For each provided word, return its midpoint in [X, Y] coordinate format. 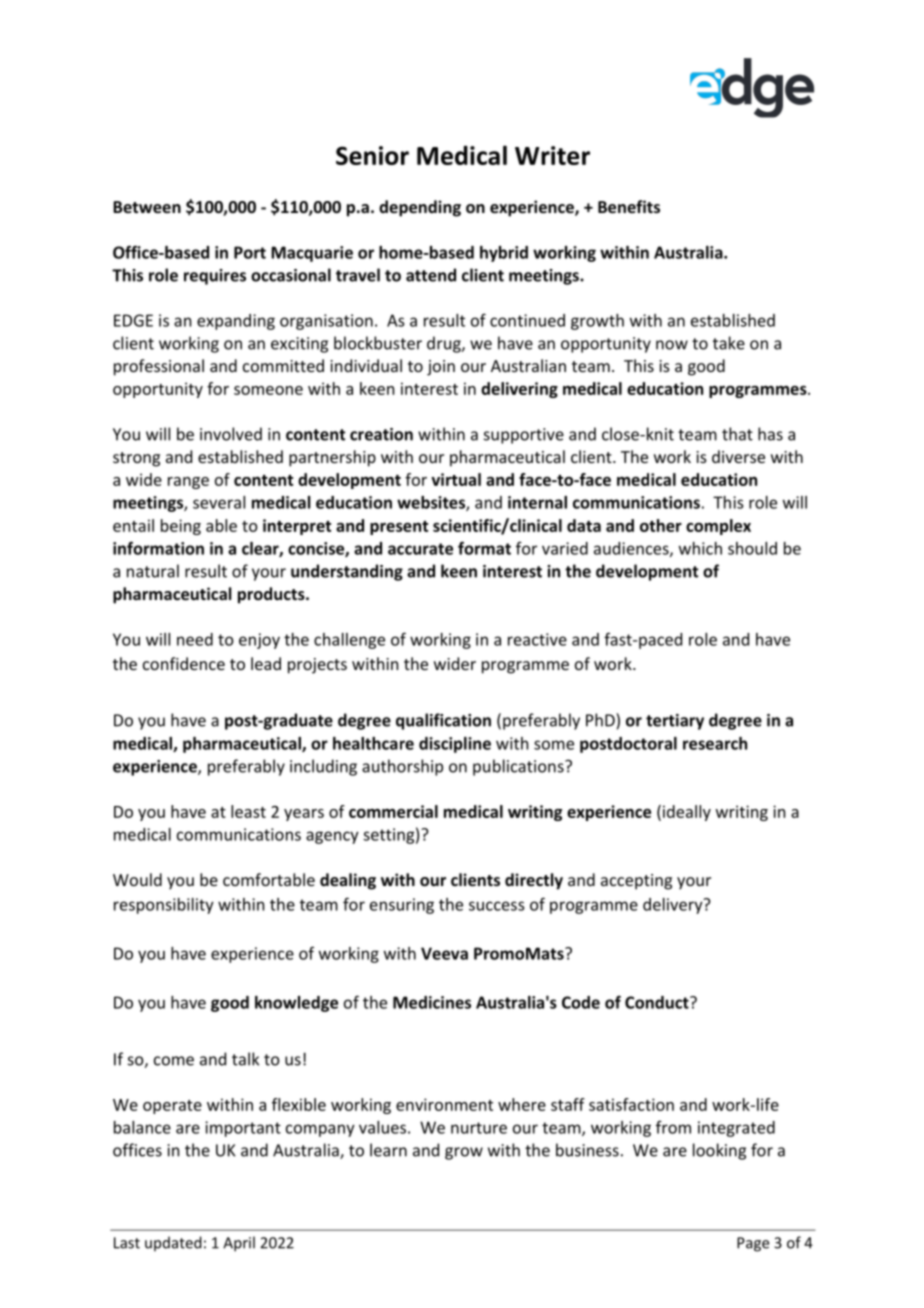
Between [147, 207]
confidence [184, 663]
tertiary [675, 722]
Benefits [629, 206]
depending [420, 208]
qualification [443, 721]
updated [173, 1243]
